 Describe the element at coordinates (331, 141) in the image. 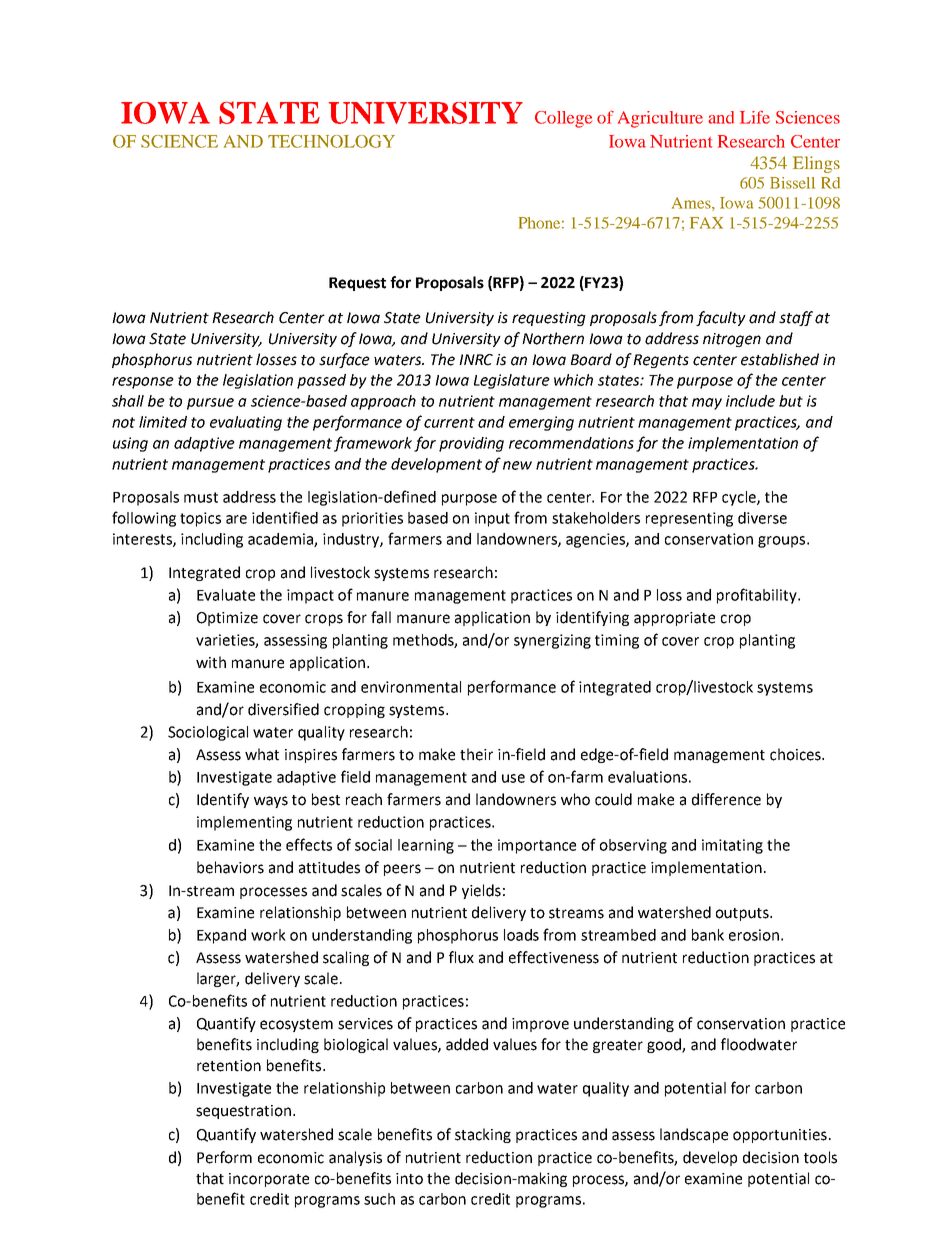

I see `TECHNOLOGY` at that location.
